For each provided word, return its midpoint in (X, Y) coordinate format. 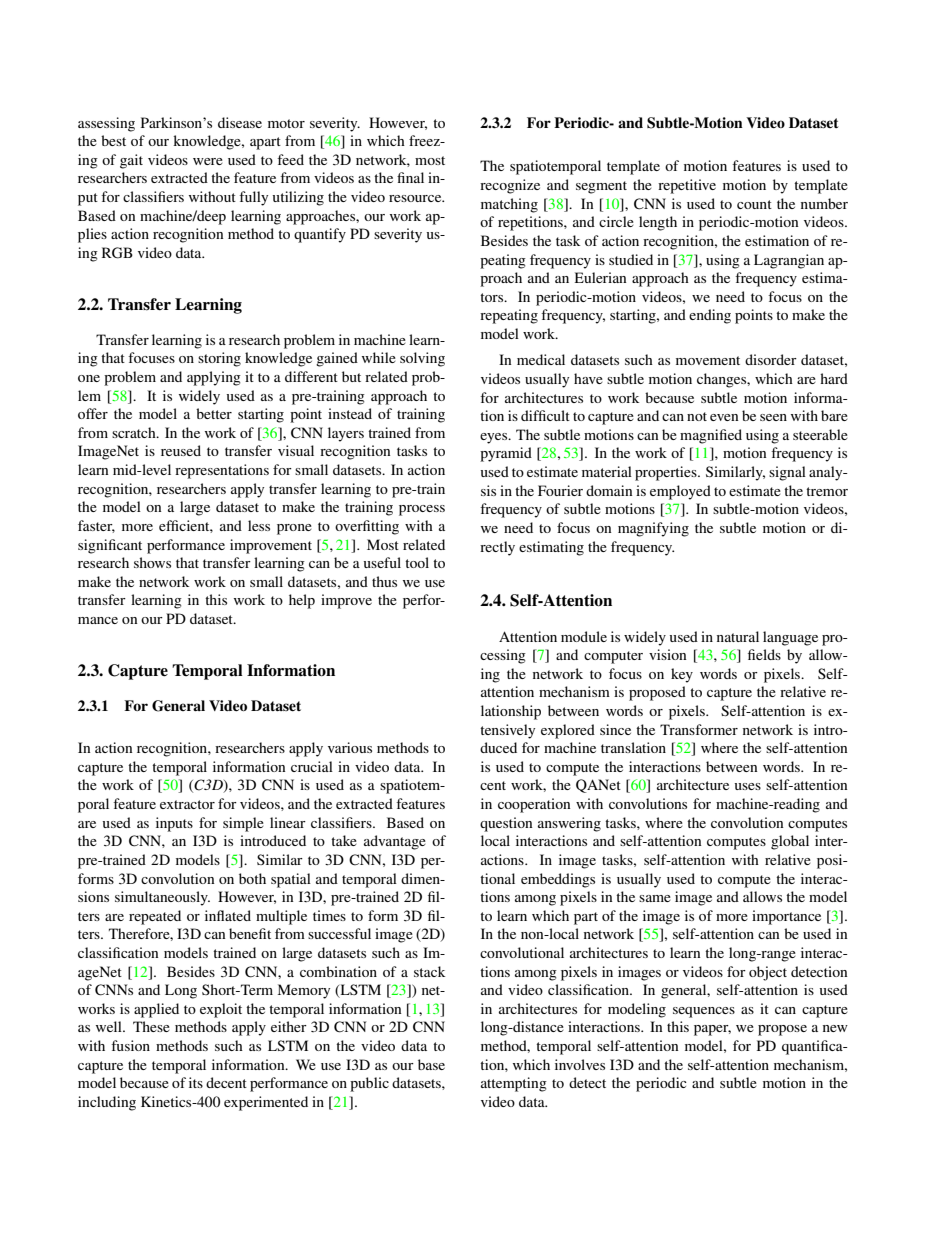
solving (422, 359)
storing (219, 359)
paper (712, 1030)
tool (417, 562)
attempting (514, 1084)
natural (738, 636)
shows (152, 562)
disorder (771, 359)
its (196, 1082)
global (790, 842)
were (208, 161)
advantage (395, 842)
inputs (174, 824)
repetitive (687, 186)
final (410, 177)
